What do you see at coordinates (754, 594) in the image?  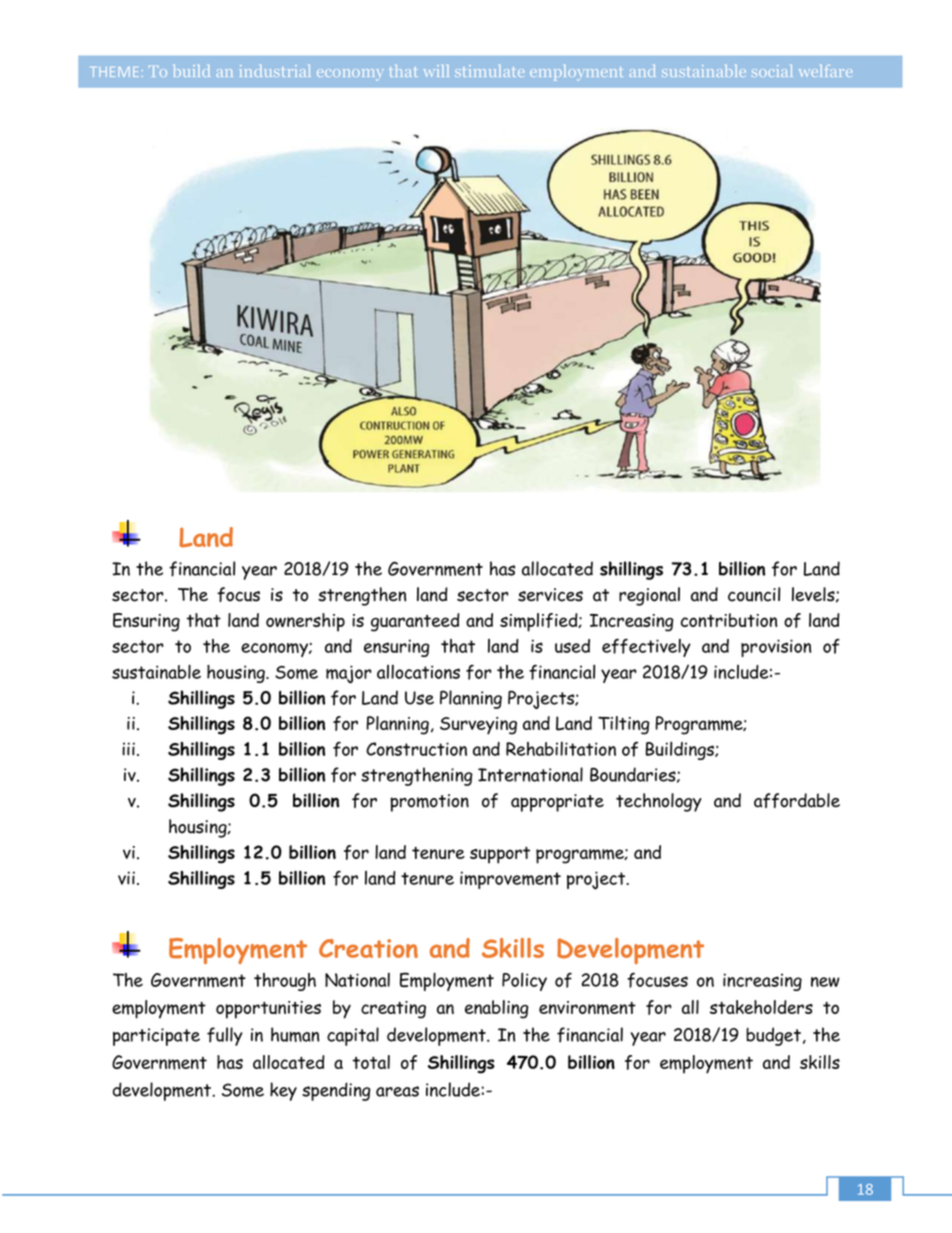 I see `council` at bounding box center [754, 594].
